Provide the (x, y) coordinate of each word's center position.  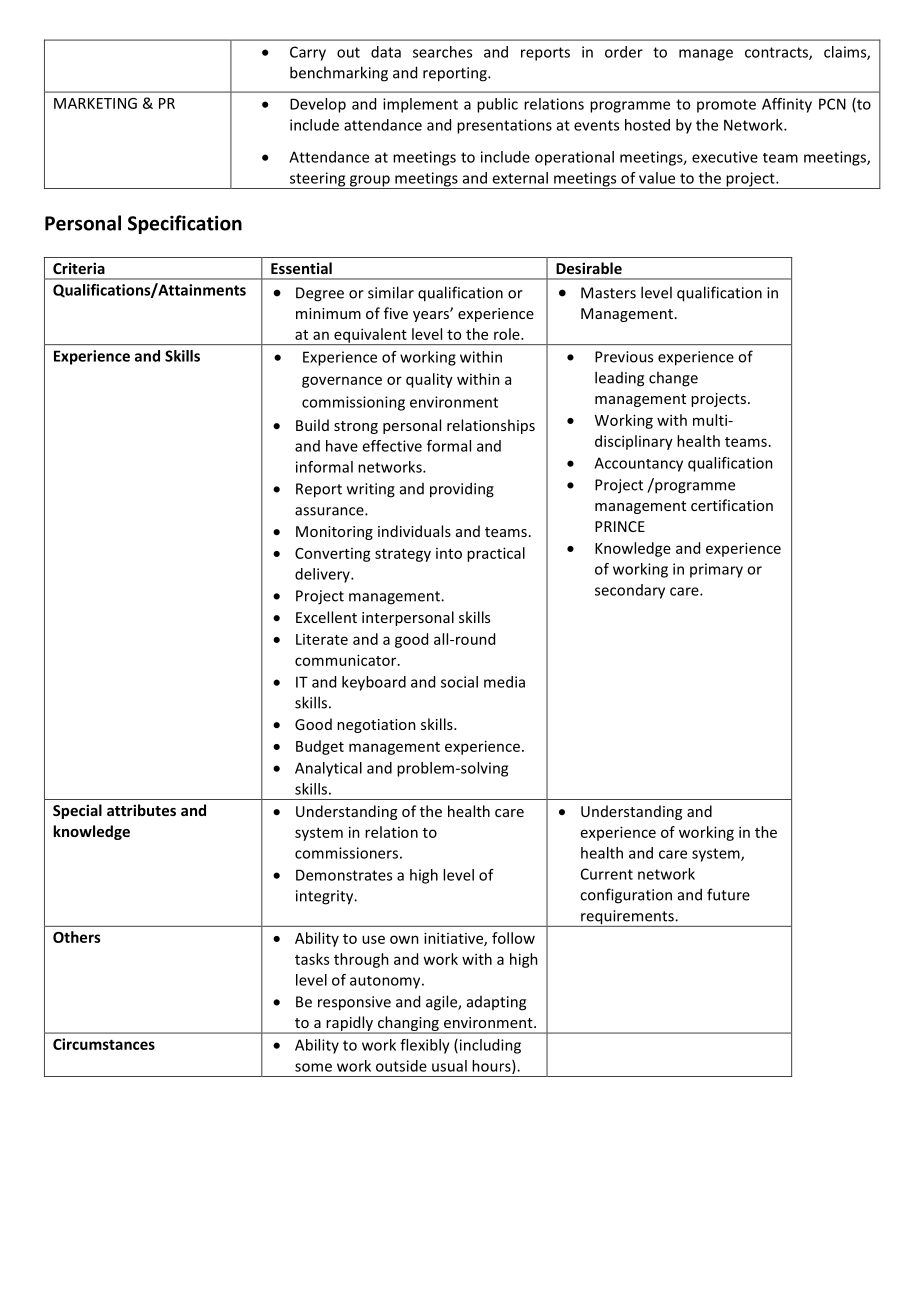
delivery (323, 575)
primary (716, 570)
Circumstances (104, 1044)
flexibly (425, 1046)
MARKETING (95, 103)
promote (726, 106)
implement (420, 105)
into (449, 553)
